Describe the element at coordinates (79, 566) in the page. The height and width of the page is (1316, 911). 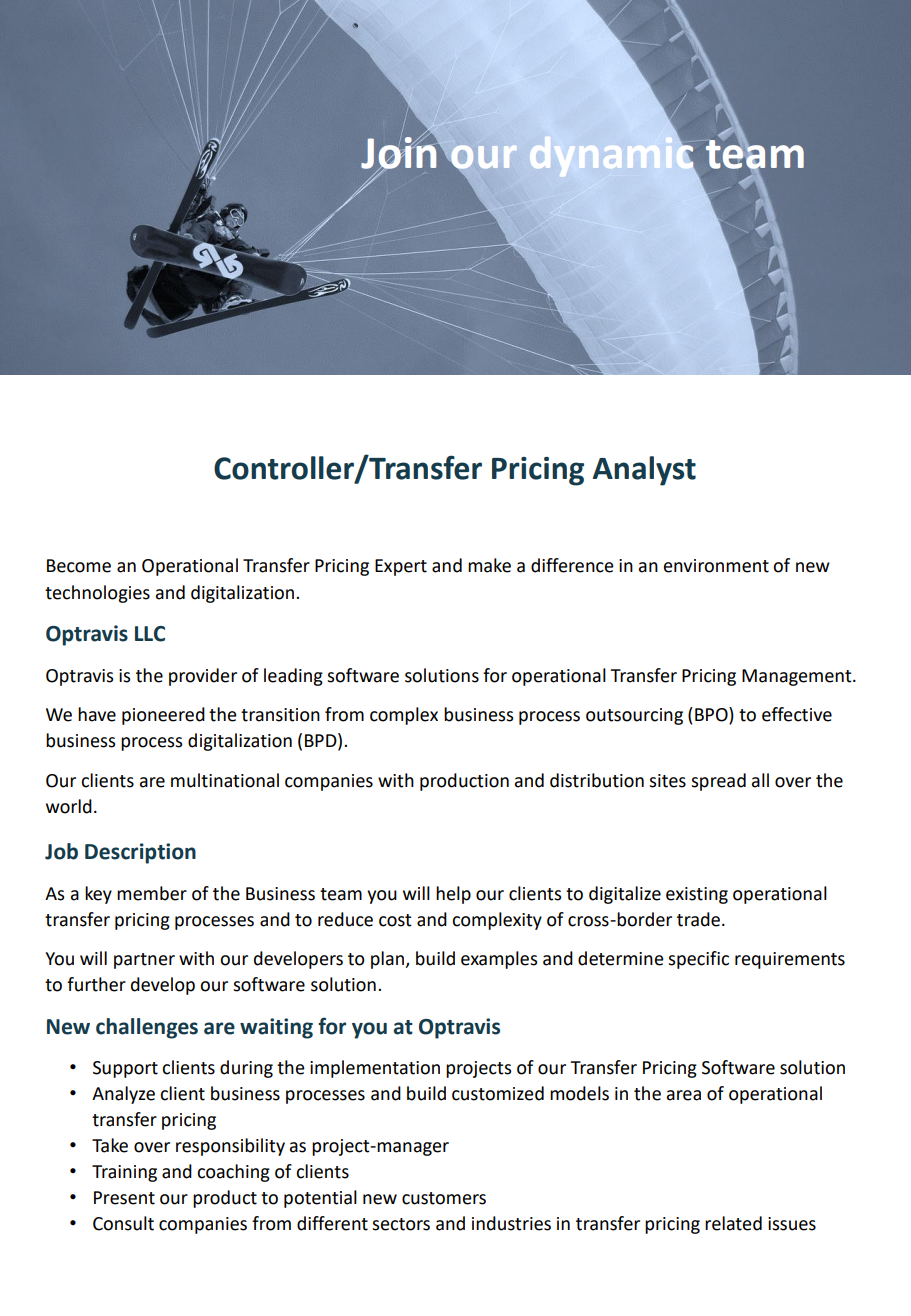
I see `Become` at that location.
